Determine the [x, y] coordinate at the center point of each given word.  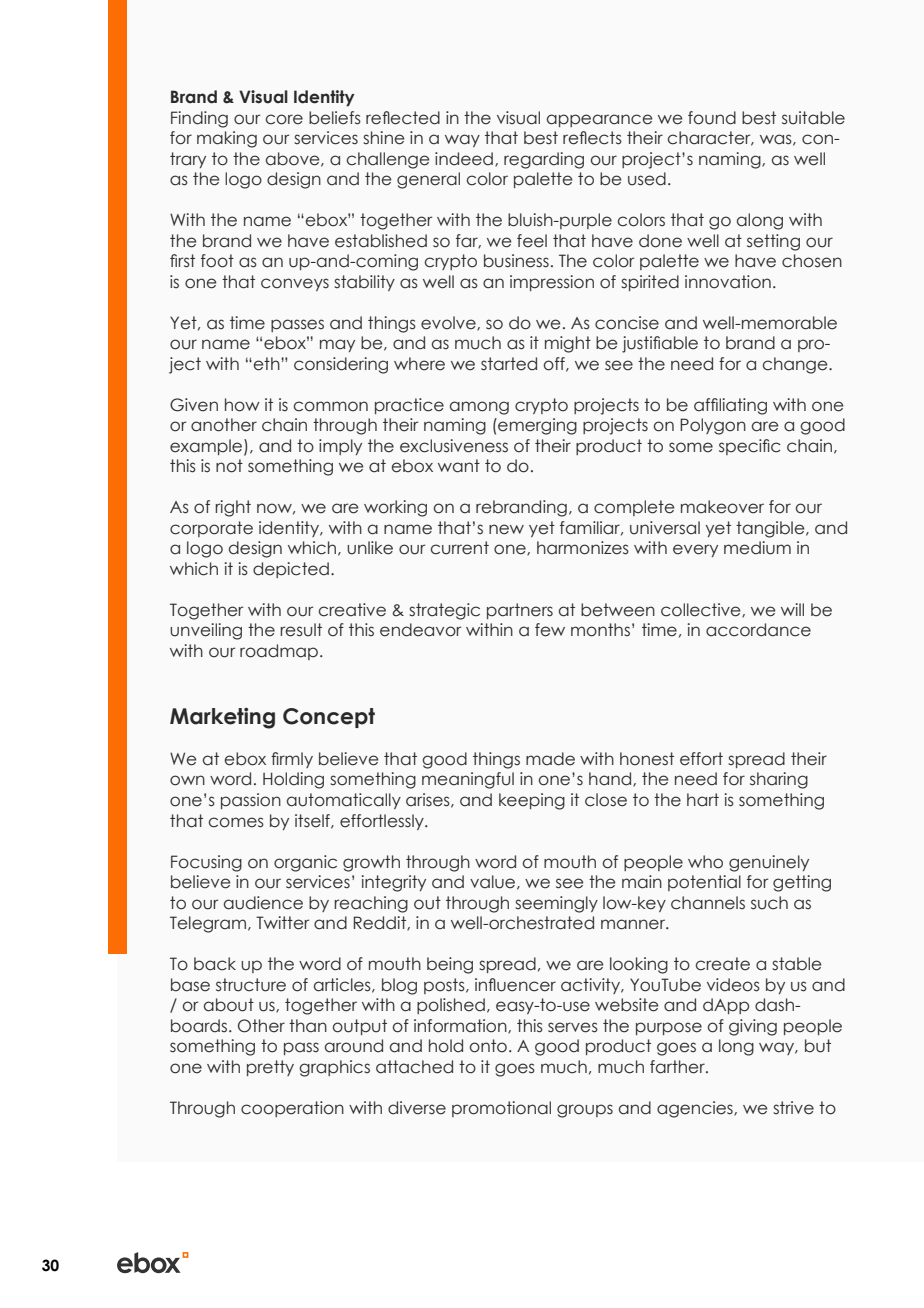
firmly [292, 760]
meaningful [468, 780]
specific [750, 447]
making [227, 139]
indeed [464, 159]
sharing [779, 780]
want [459, 466]
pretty [270, 1068]
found [712, 118]
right [233, 508]
